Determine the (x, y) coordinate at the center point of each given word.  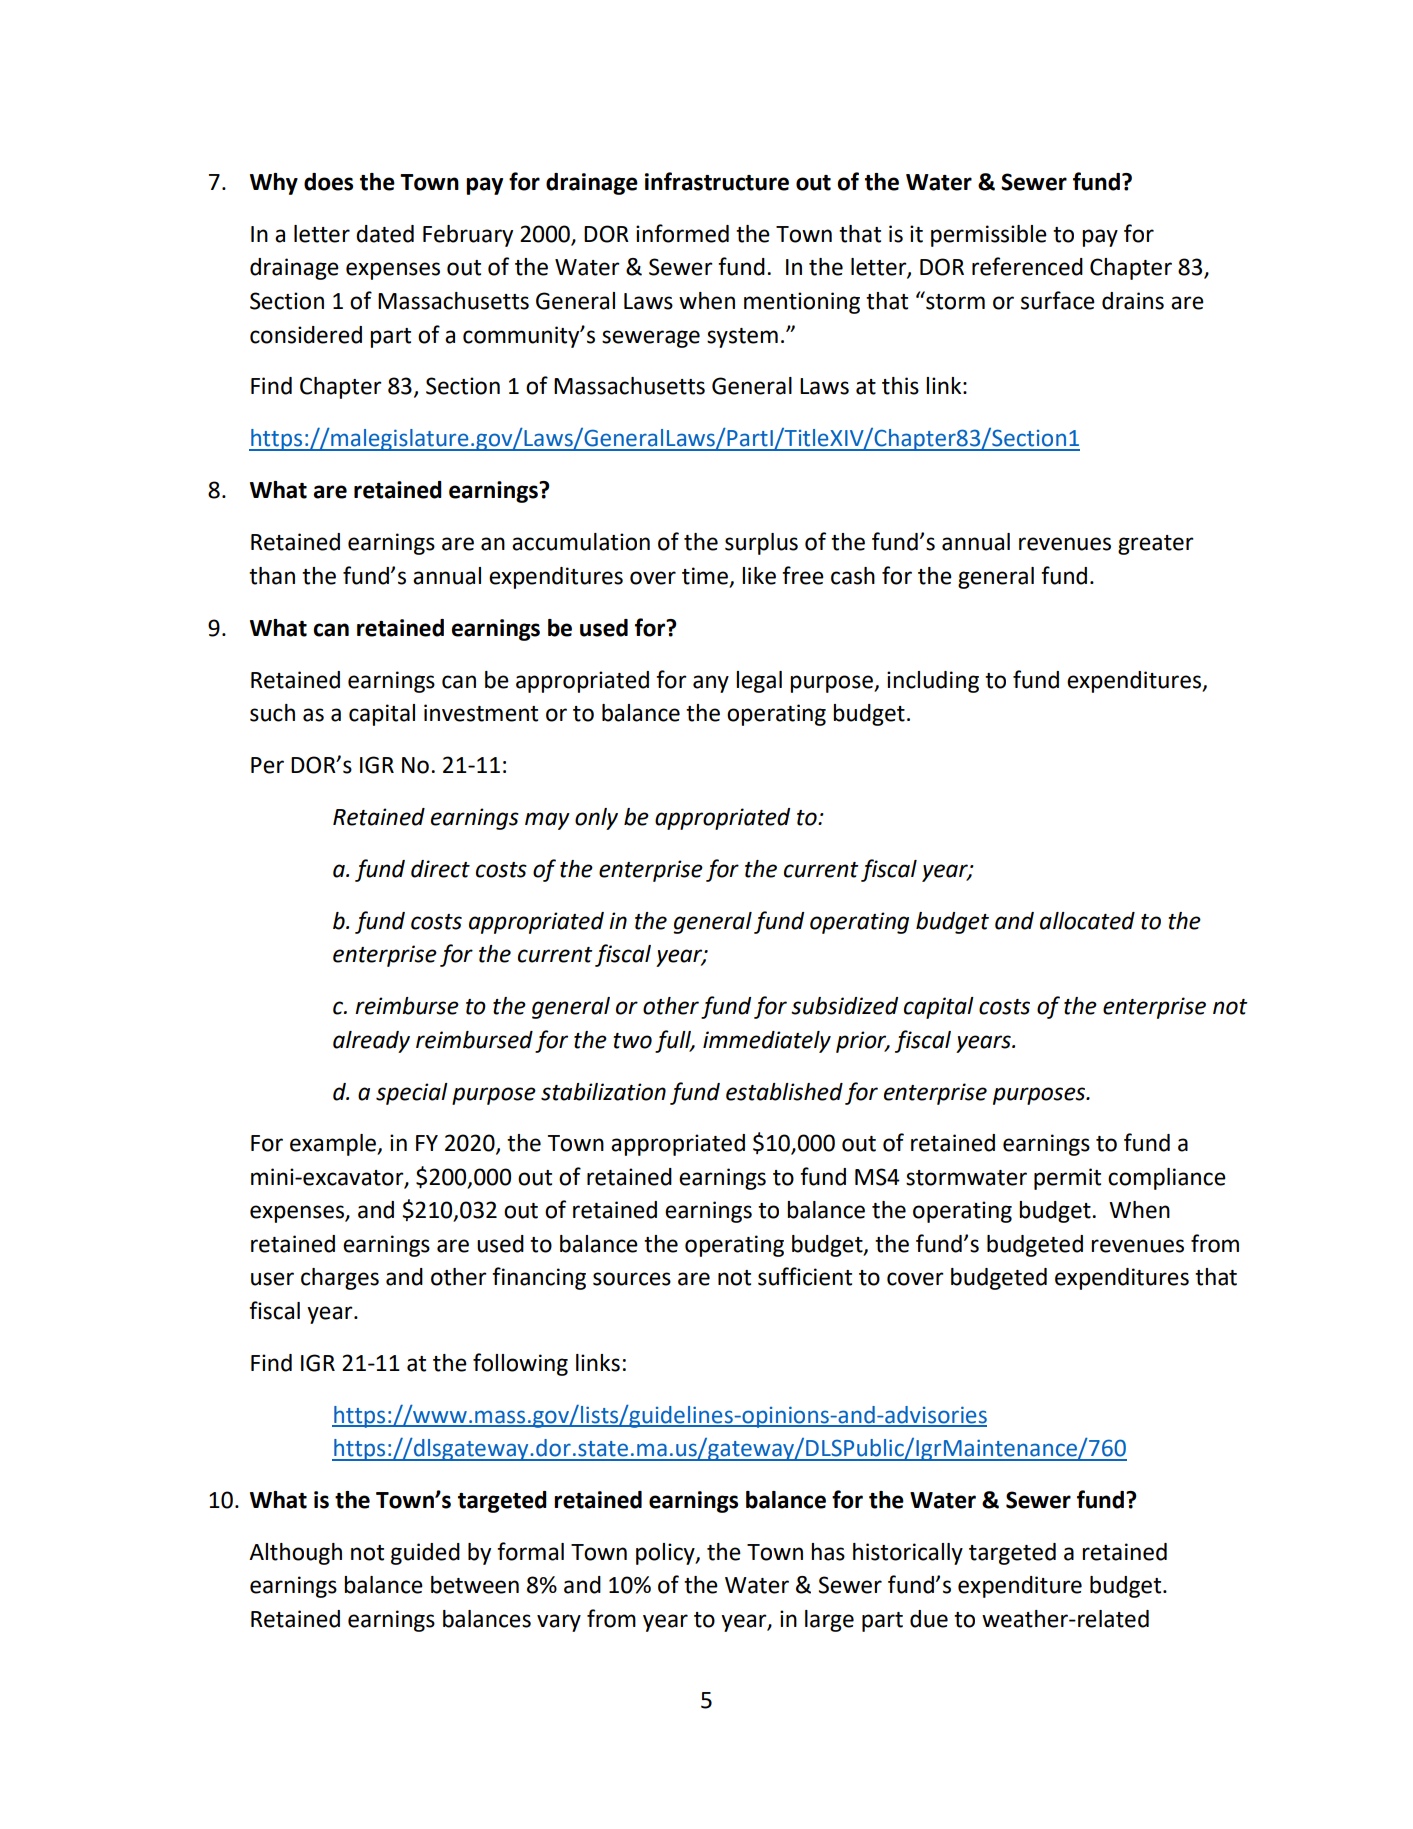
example (334, 1145)
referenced (1027, 266)
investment (481, 713)
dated (385, 234)
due (929, 1619)
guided (425, 1554)
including (933, 682)
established (784, 1092)
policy (666, 1554)
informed (682, 233)
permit (1067, 1179)
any (711, 684)
